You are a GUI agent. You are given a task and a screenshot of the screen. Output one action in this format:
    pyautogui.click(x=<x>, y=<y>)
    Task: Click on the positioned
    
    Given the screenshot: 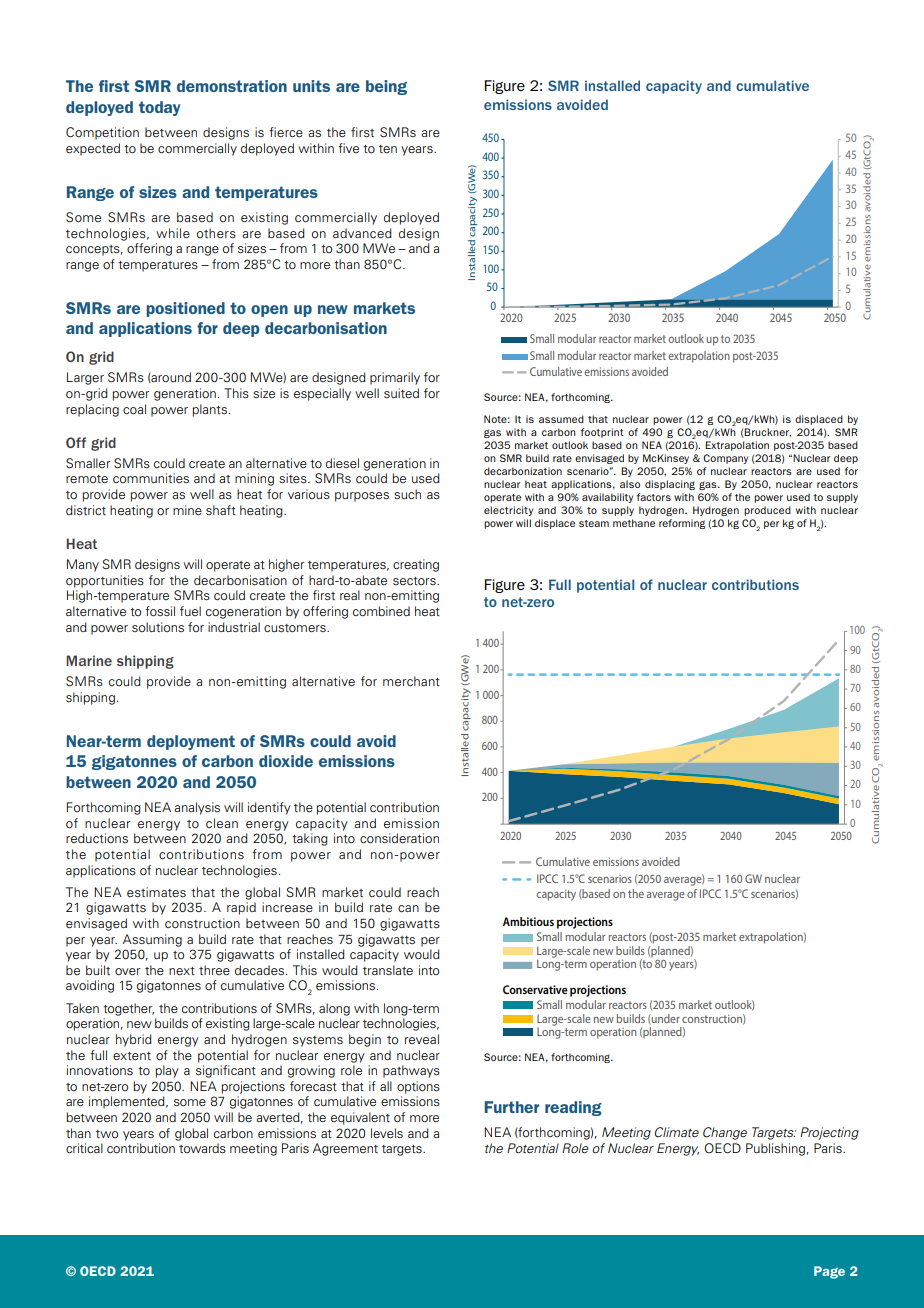 What is the action you would take?
    pyautogui.click(x=185, y=309)
